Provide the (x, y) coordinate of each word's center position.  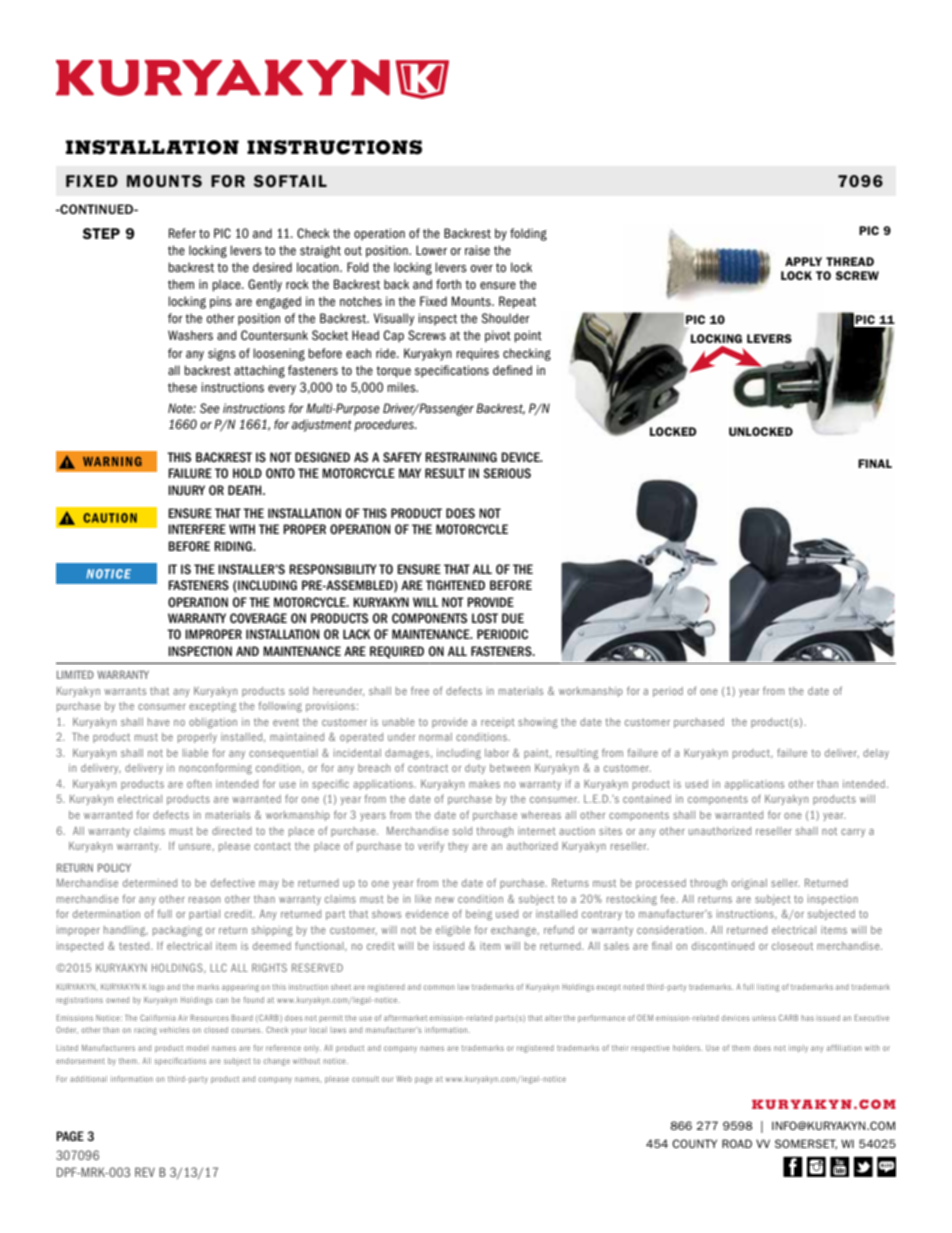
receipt (498, 723)
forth (448, 284)
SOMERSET (806, 1144)
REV (145, 1172)
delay (876, 754)
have (159, 722)
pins (221, 302)
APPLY (803, 261)
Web (404, 1079)
